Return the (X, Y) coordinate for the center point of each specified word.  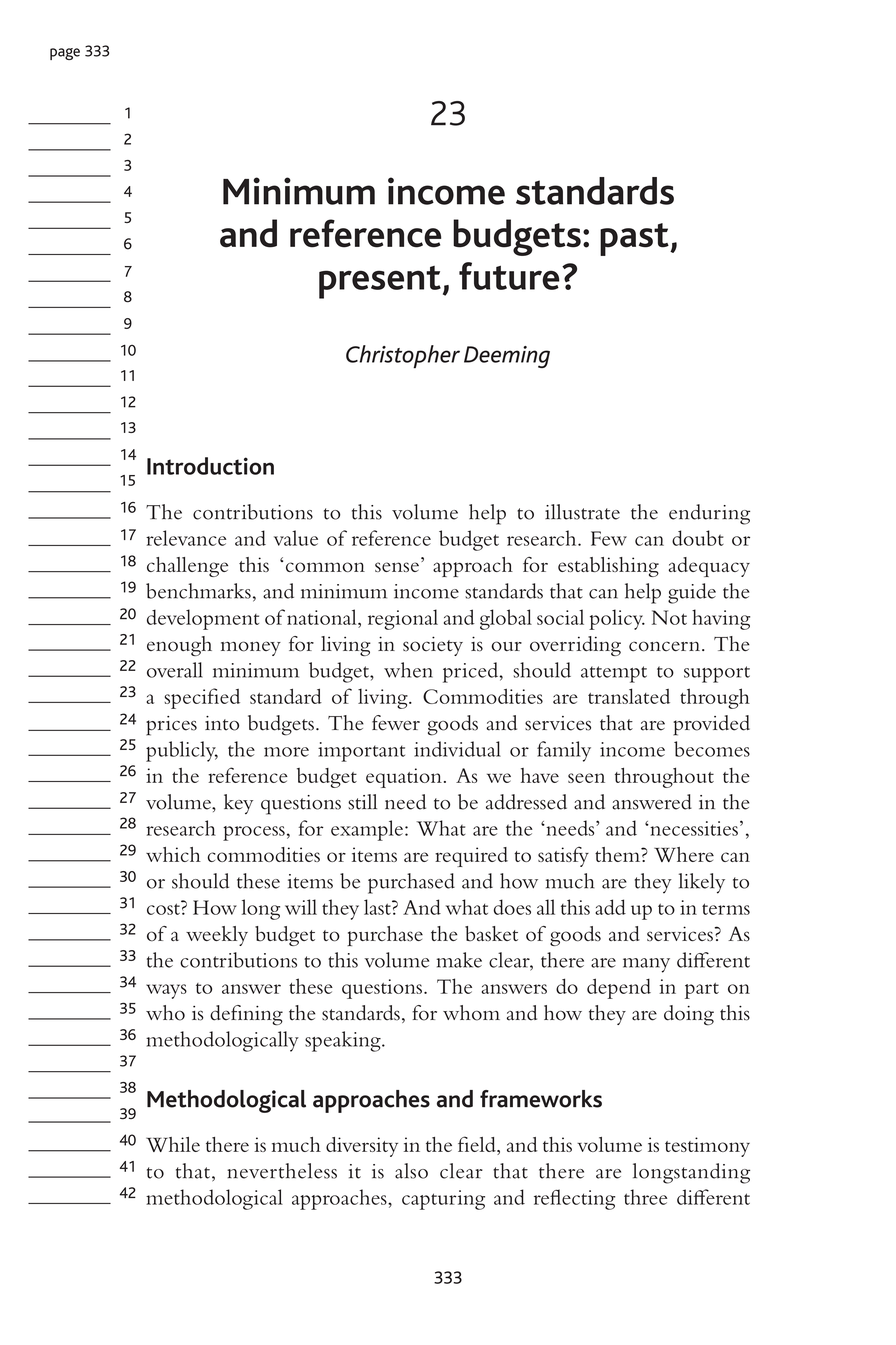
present (380, 282)
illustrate (582, 512)
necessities (693, 828)
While (173, 1144)
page (65, 54)
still (362, 802)
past (635, 239)
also (411, 1171)
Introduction (210, 466)
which (173, 854)
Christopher (403, 357)
